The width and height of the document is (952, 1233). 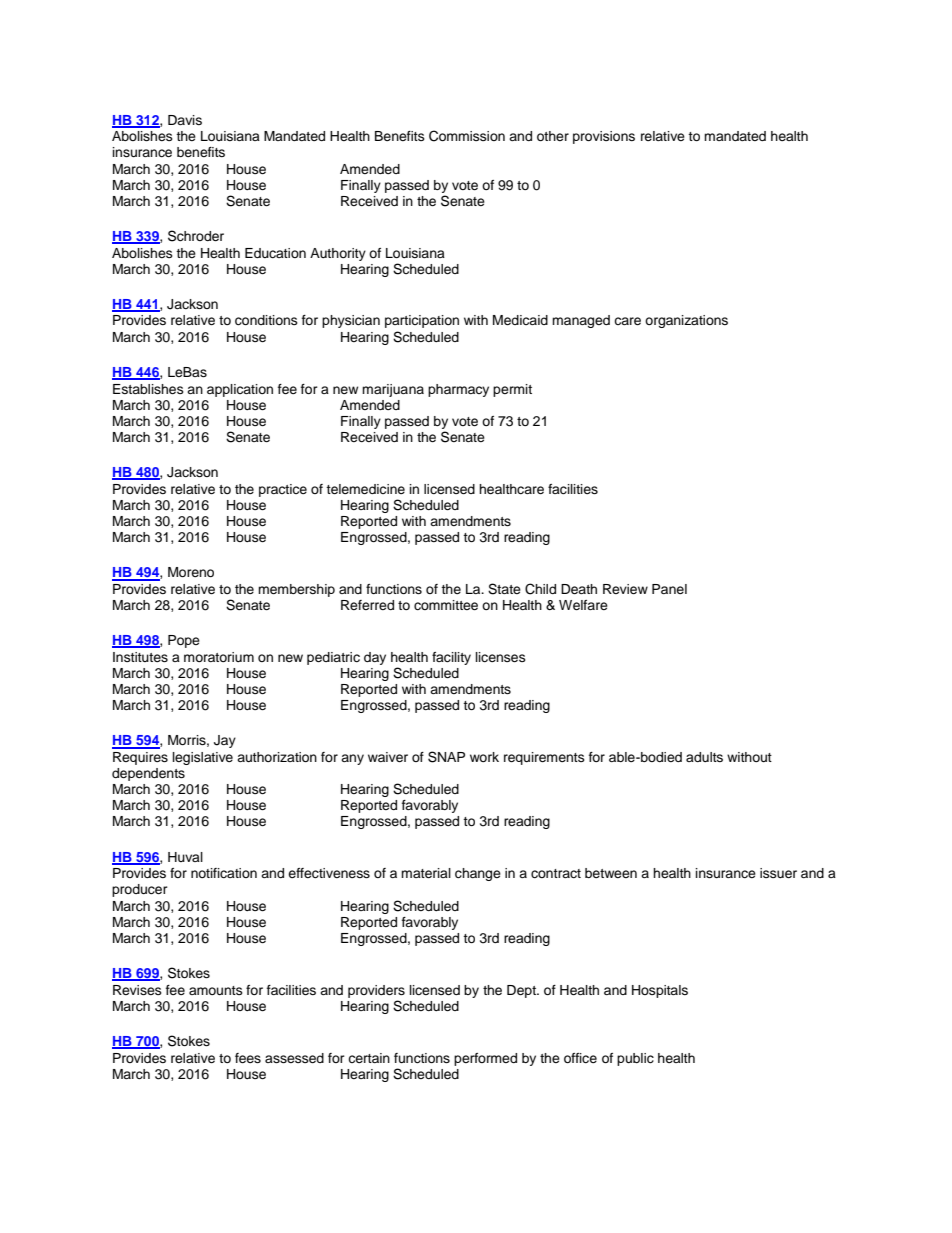 What do you see at coordinates (191, 572) in the document?
I see `Moreno` at bounding box center [191, 572].
